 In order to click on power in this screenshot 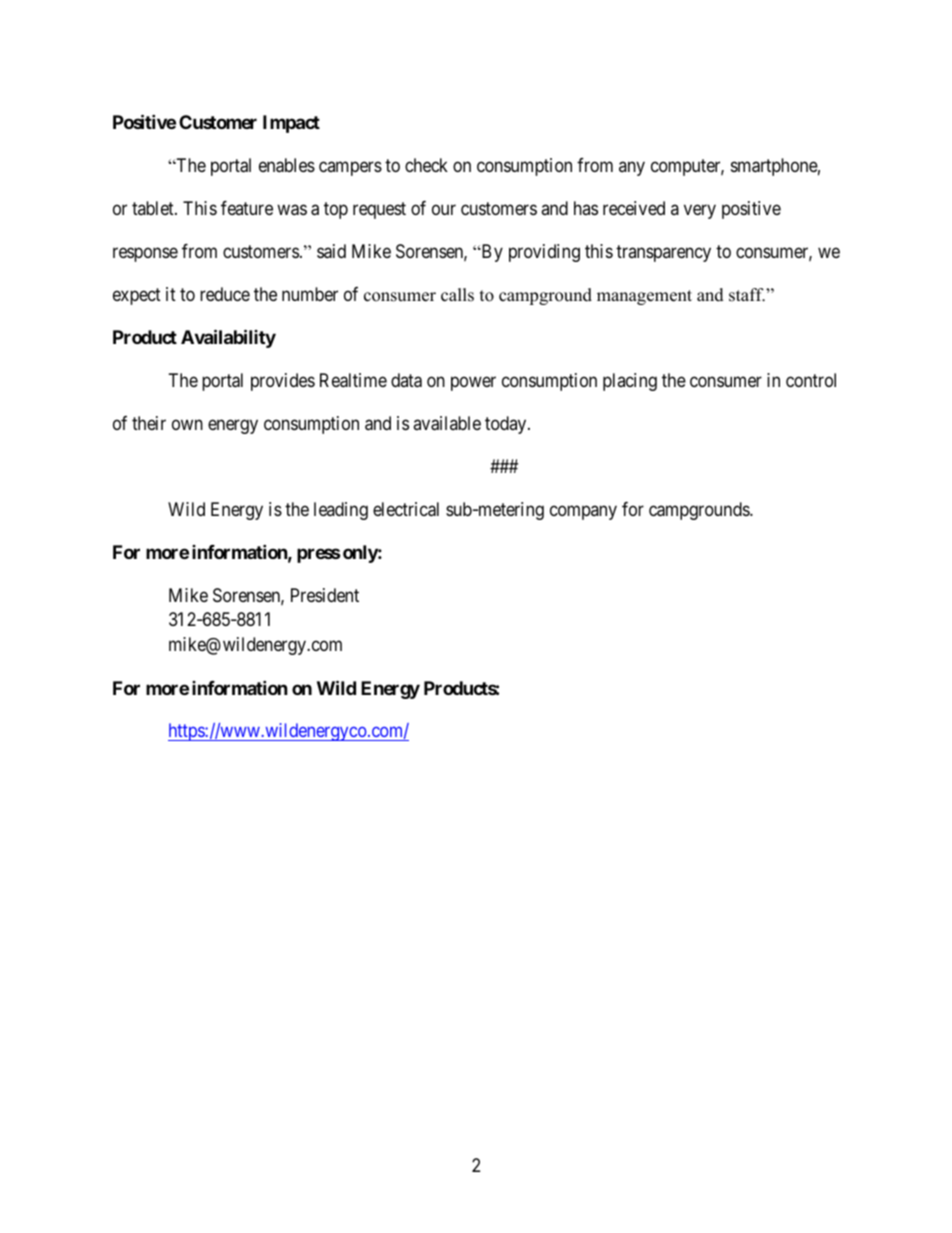, I will do `click(473, 383)`.
